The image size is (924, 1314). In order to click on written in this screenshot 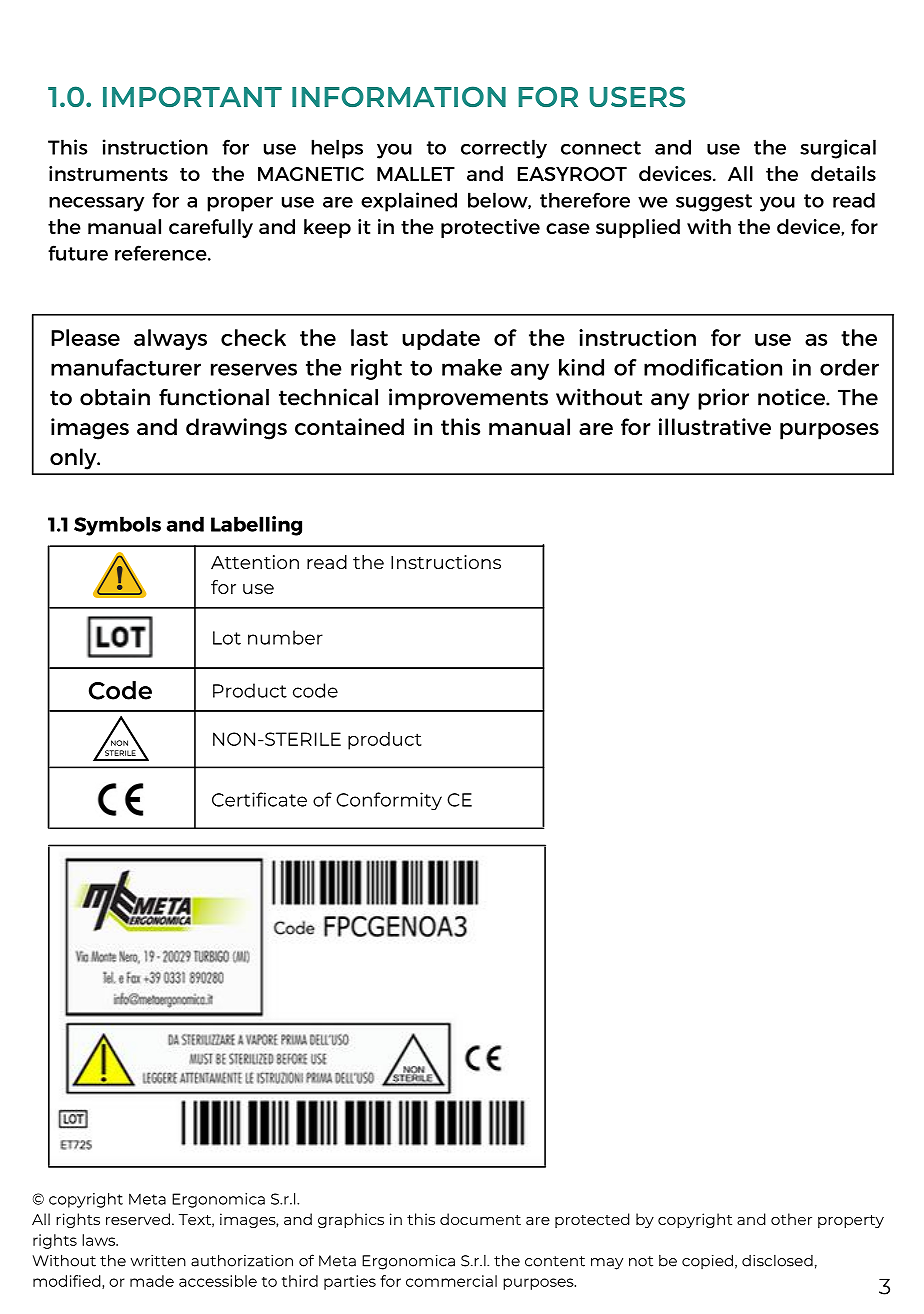, I will do `click(158, 1261)`.
